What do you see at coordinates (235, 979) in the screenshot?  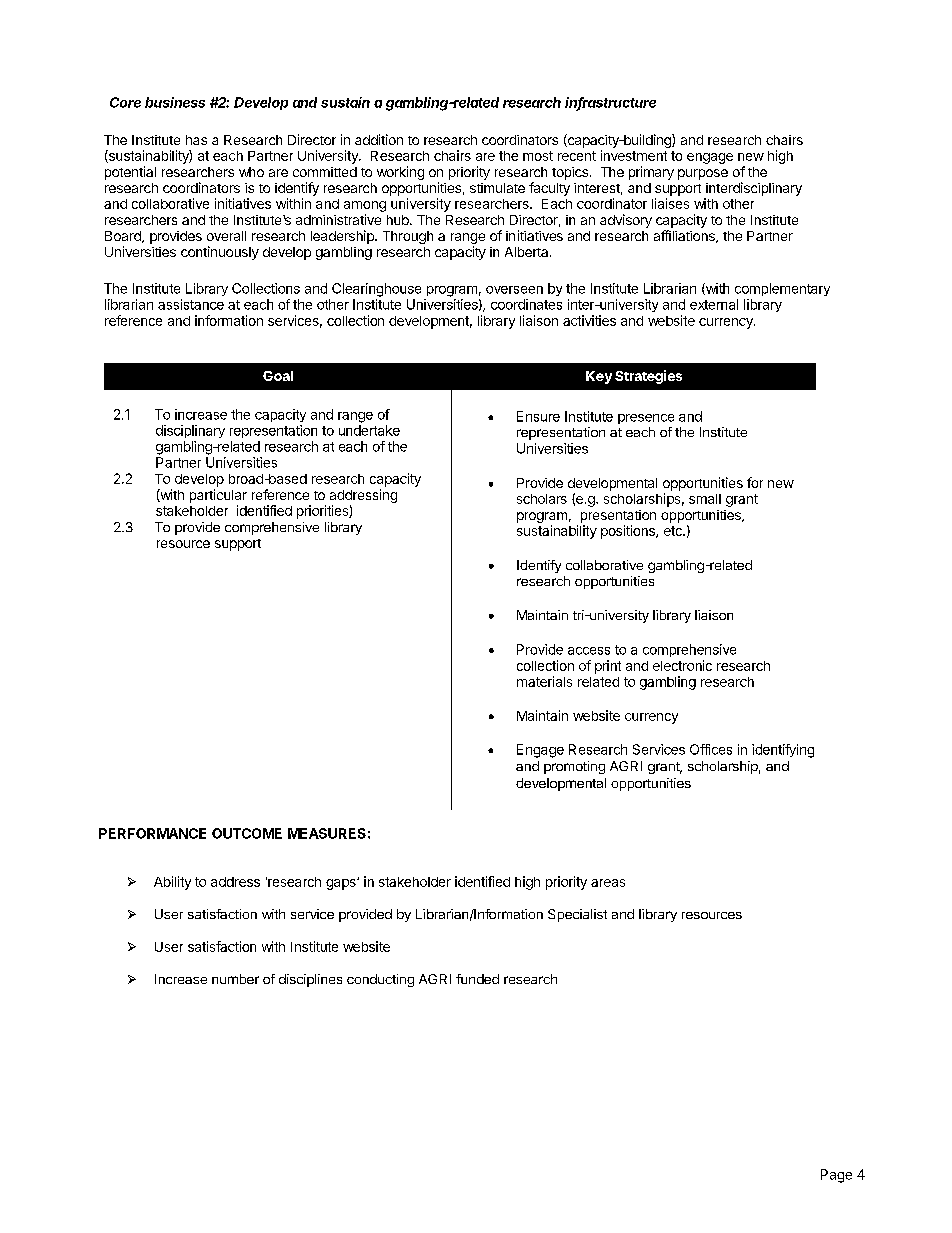 I see `number` at bounding box center [235, 979].
